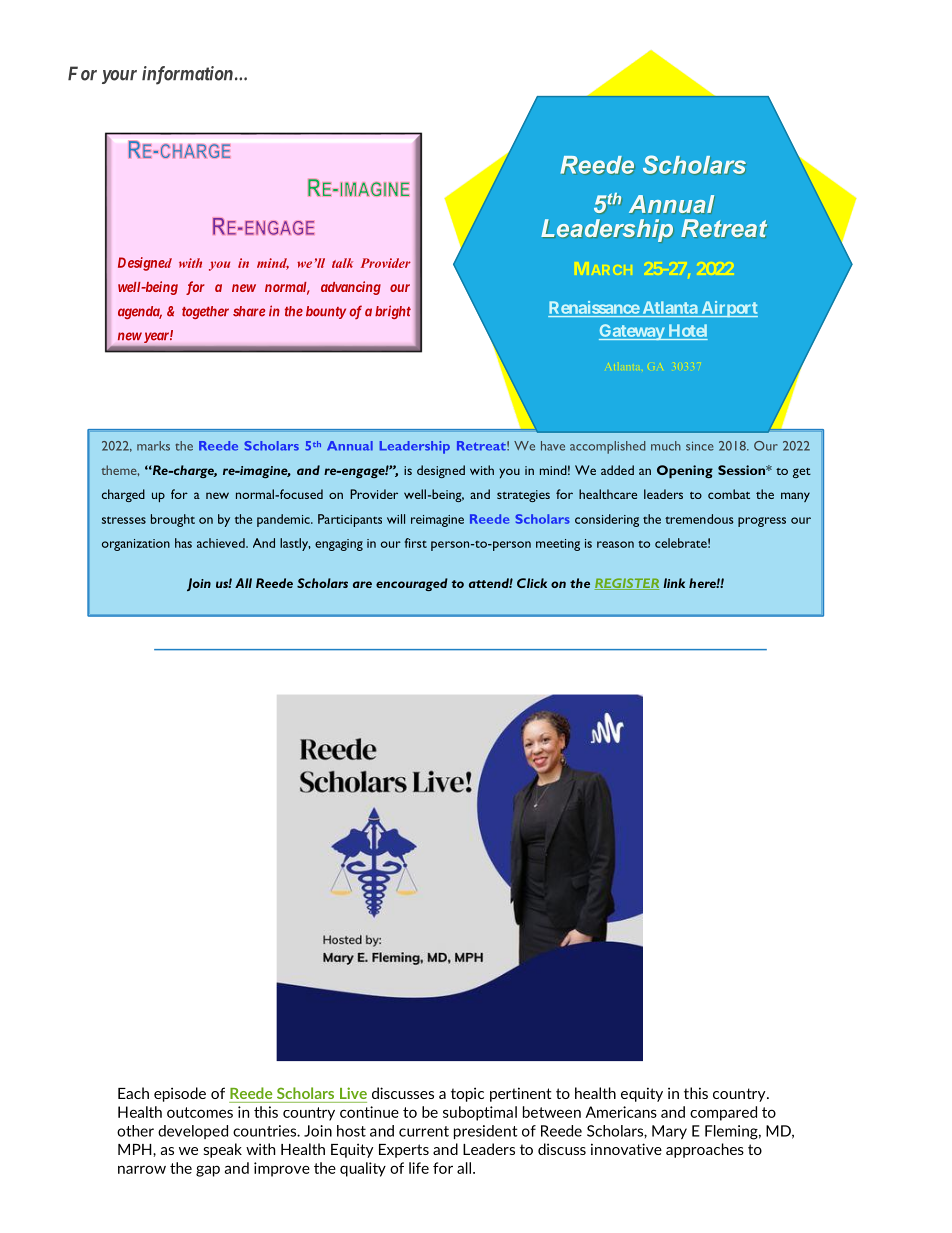 This screenshot has width=952, height=1233. What do you see at coordinates (187, 75) in the screenshot?
I see `information` at bounding box center [187, 75].
